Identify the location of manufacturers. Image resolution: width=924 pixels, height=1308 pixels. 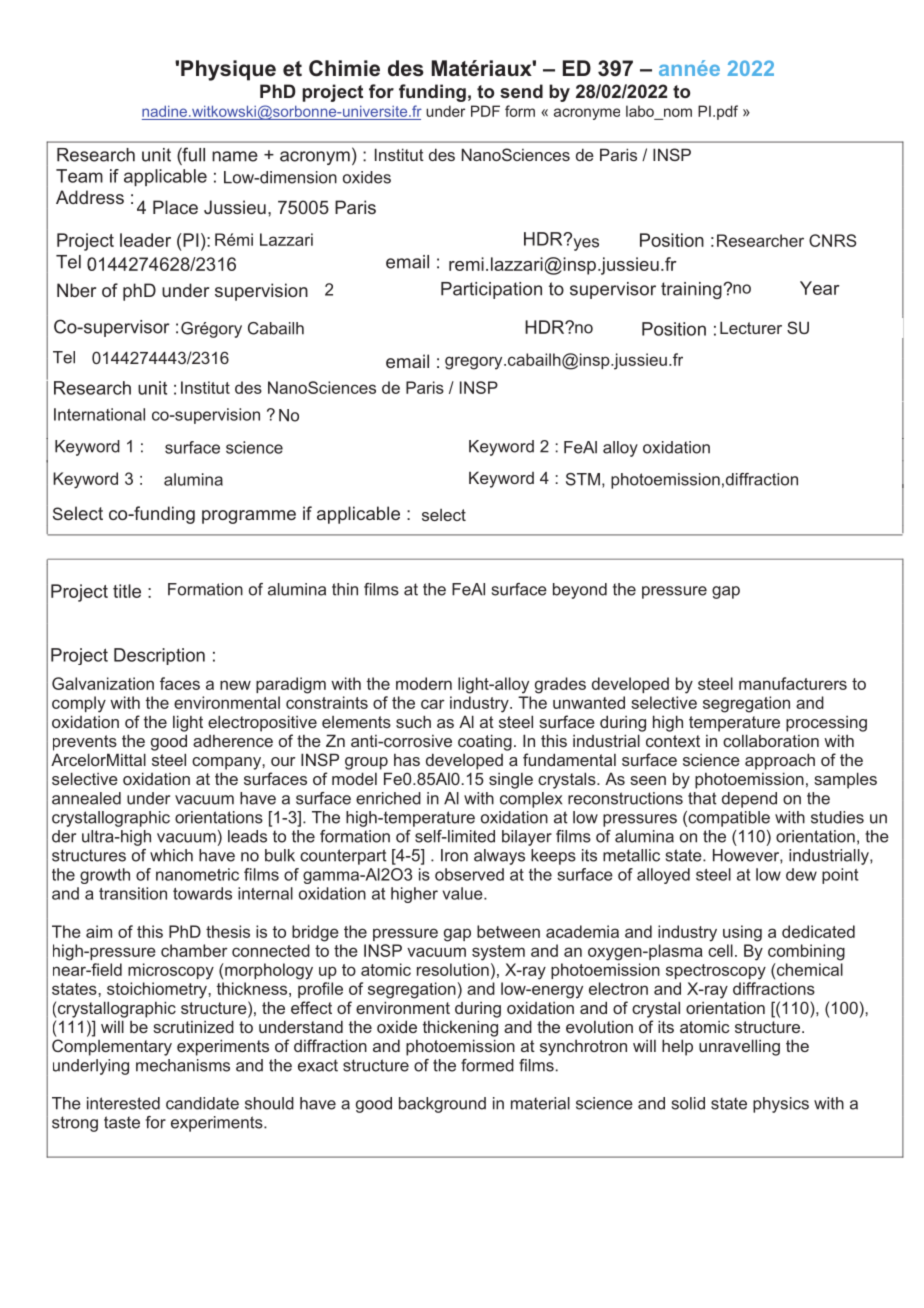
(793, 683).
